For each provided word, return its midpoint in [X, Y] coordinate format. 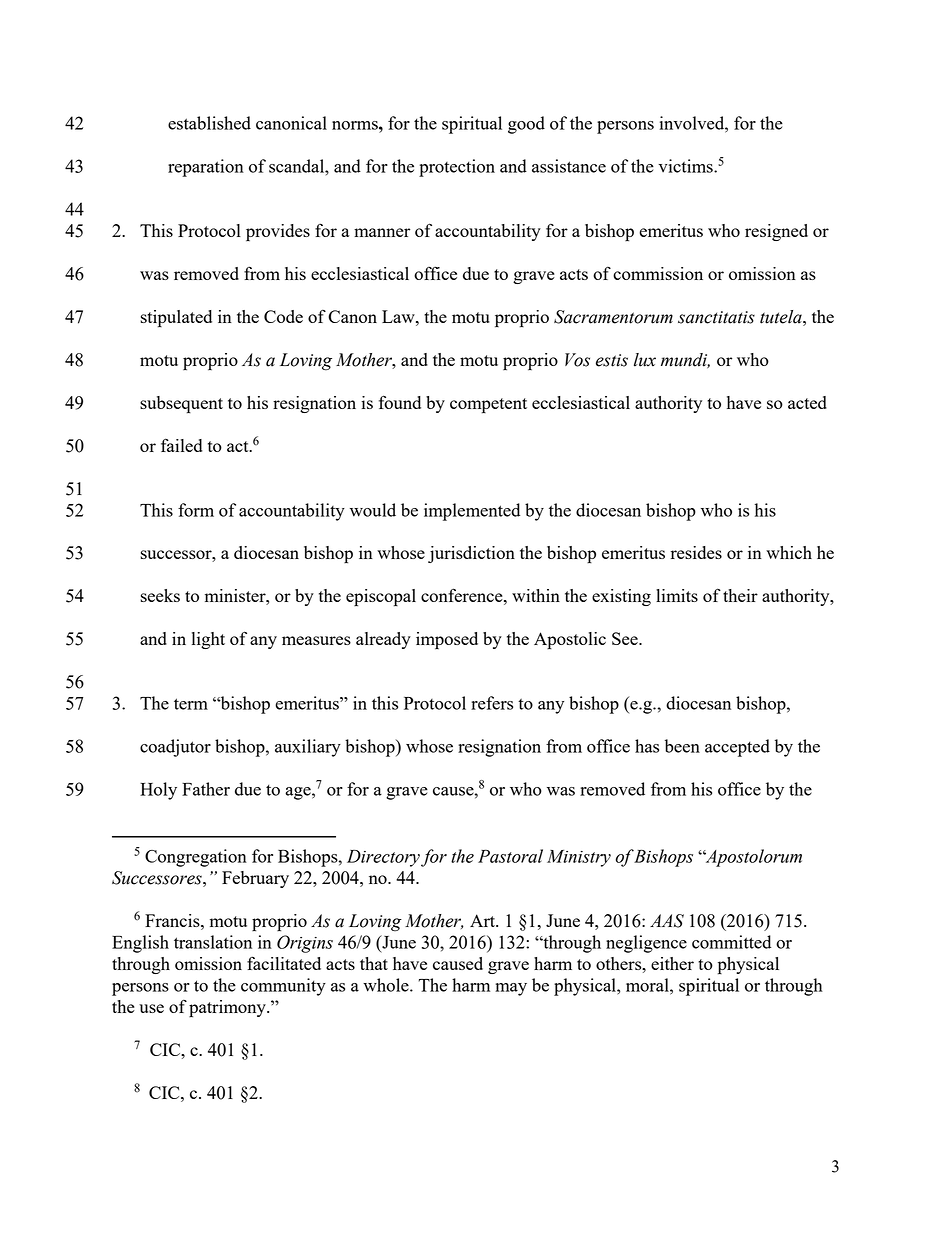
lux [645, 360]
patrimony [228, 1009]
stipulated [176, 319]
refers [492, 703]
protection [457, 168]
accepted [737, 748]
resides [696, 552]
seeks [160, 595]
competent [488, 406]
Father [206, 789]
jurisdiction [471, 554]
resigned [776, 232]
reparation [206, 168]
